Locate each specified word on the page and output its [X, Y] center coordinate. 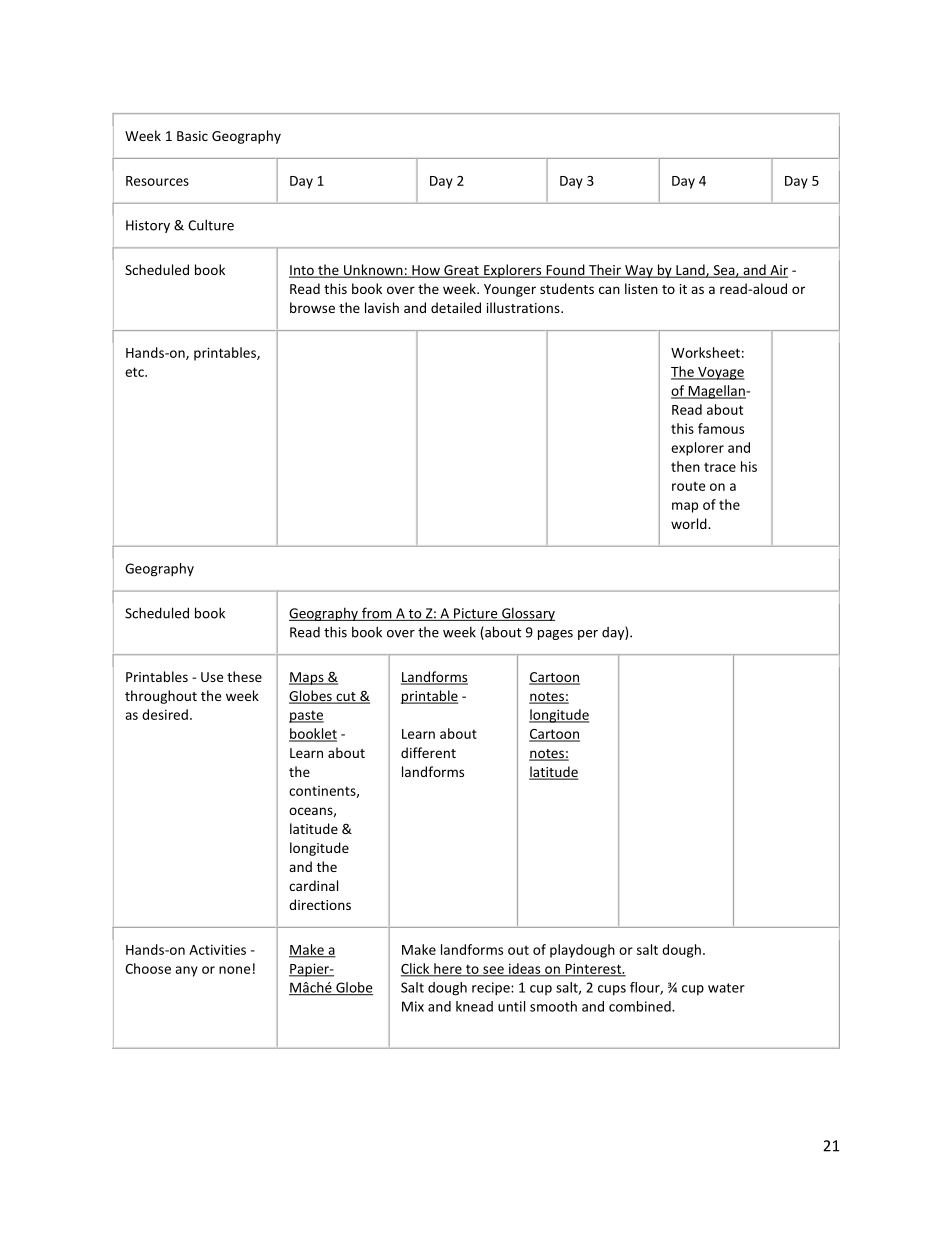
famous [721, 428]
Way [639, 271]
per [588, 635]
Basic [192, 136]
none [234, 970]
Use [212, 677]
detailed [456, 307]
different [428, 752]
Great [461, 271]
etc [135, 372]
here [448, 969]
